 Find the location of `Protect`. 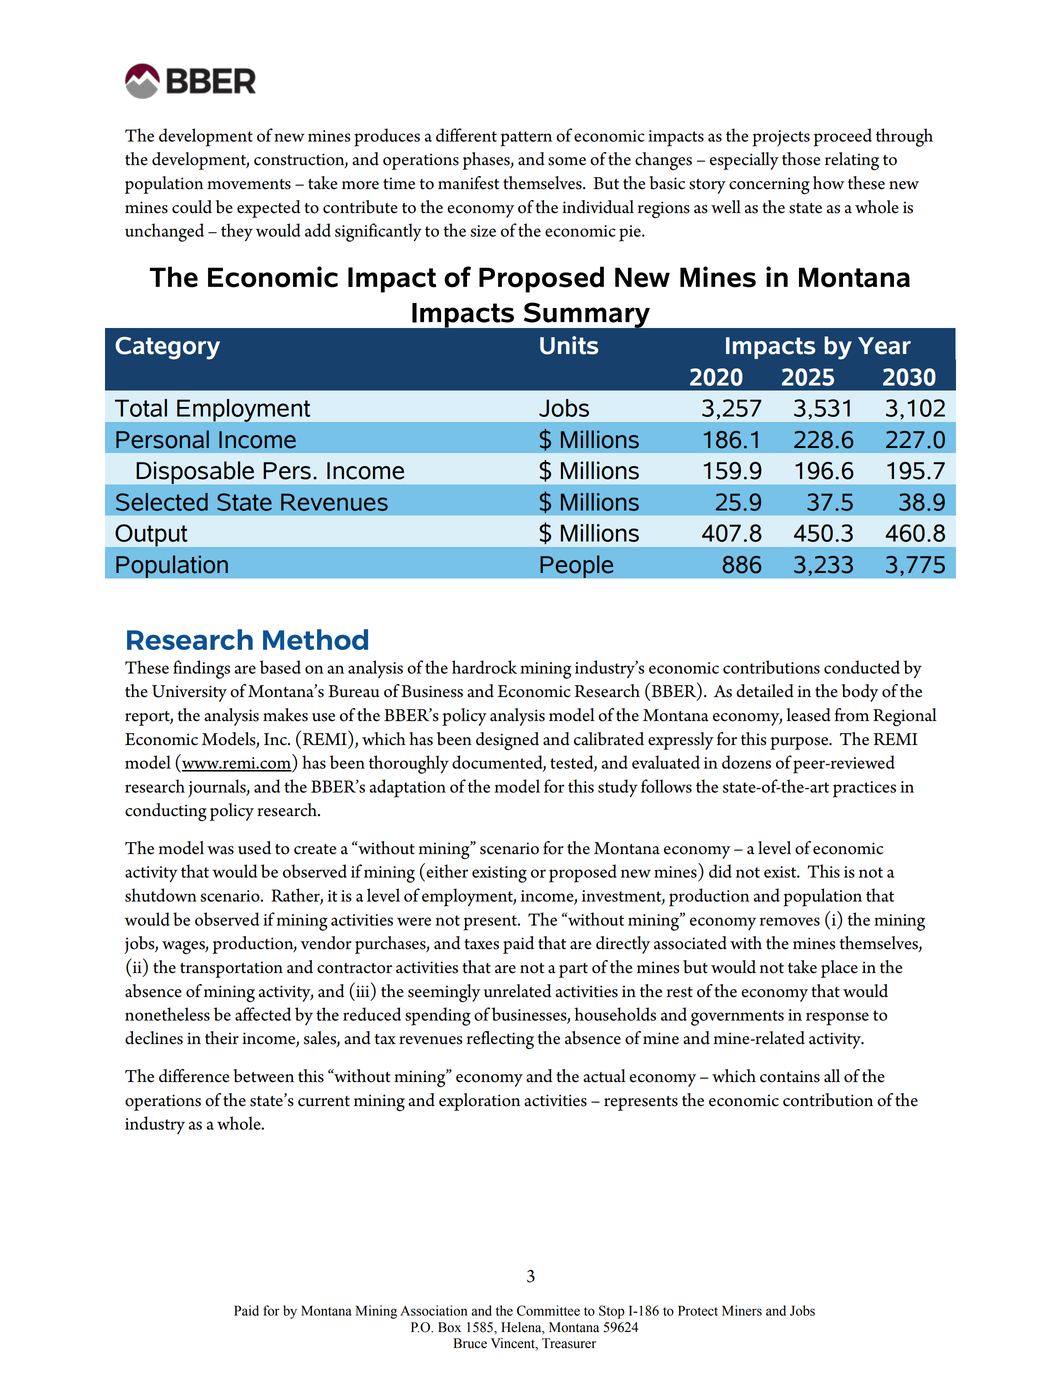

Protect is located at coordinates (698, 1310).
